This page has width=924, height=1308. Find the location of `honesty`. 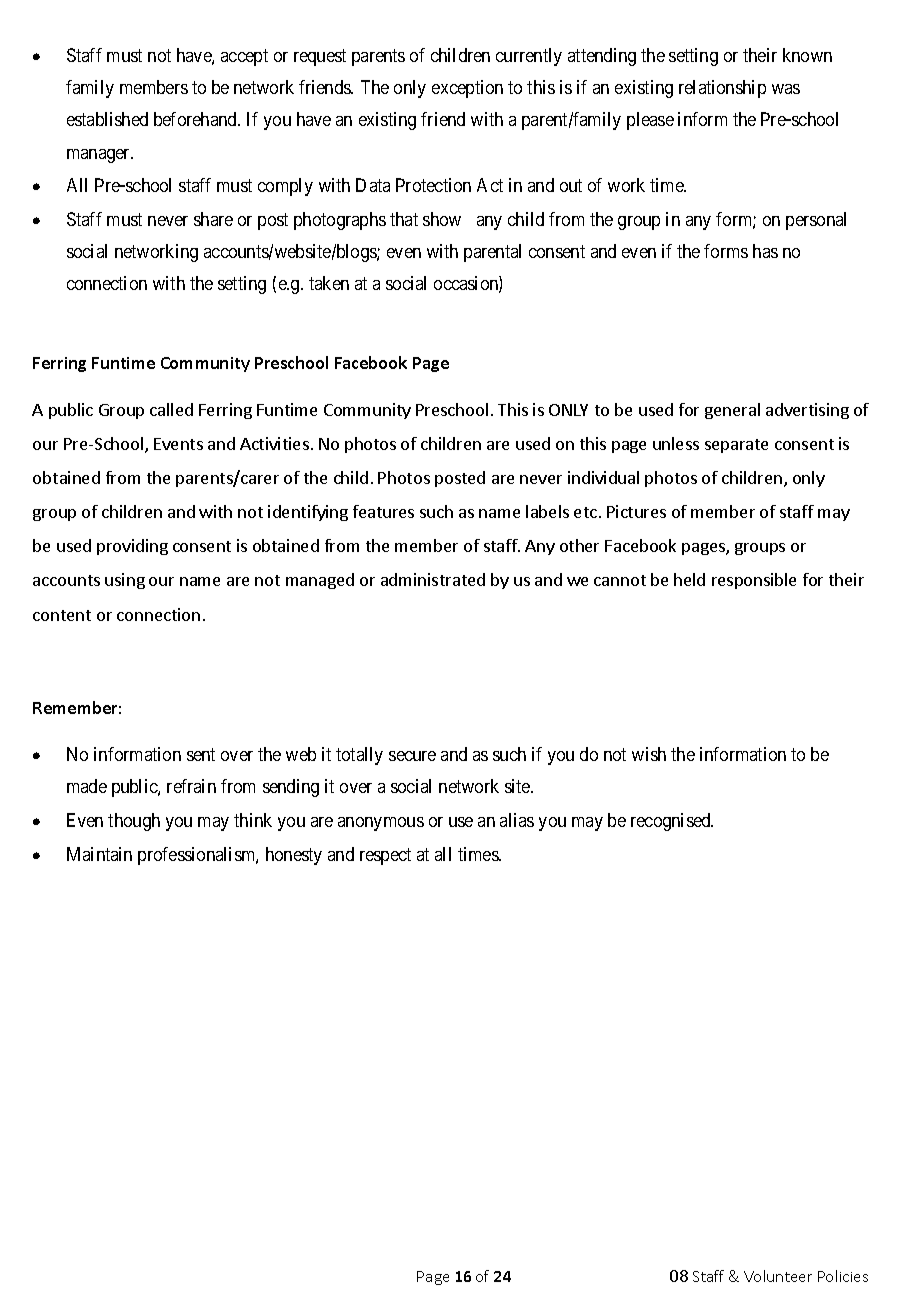

honesty is located at coordinates (294, 856).
